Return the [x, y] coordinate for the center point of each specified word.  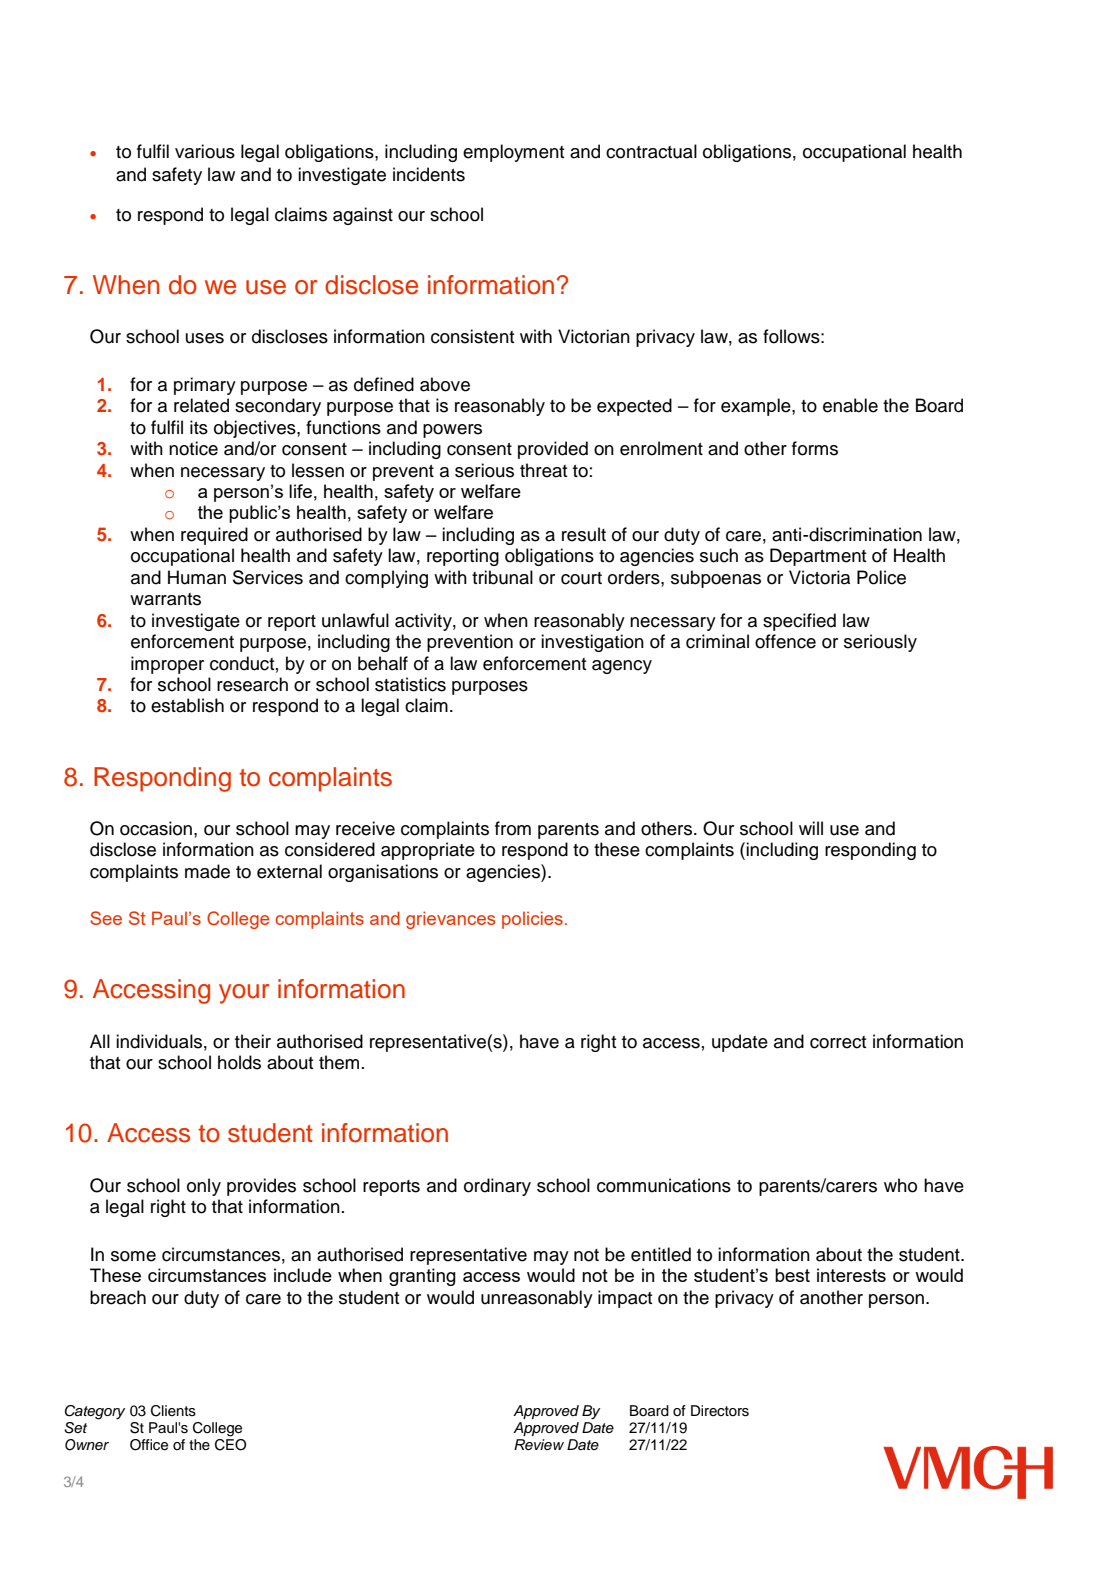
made [207, 871]
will [811, 828]
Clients [173, 1411]
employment [514, 153]
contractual [651, 151]
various [205, 151]
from [513, 828]
